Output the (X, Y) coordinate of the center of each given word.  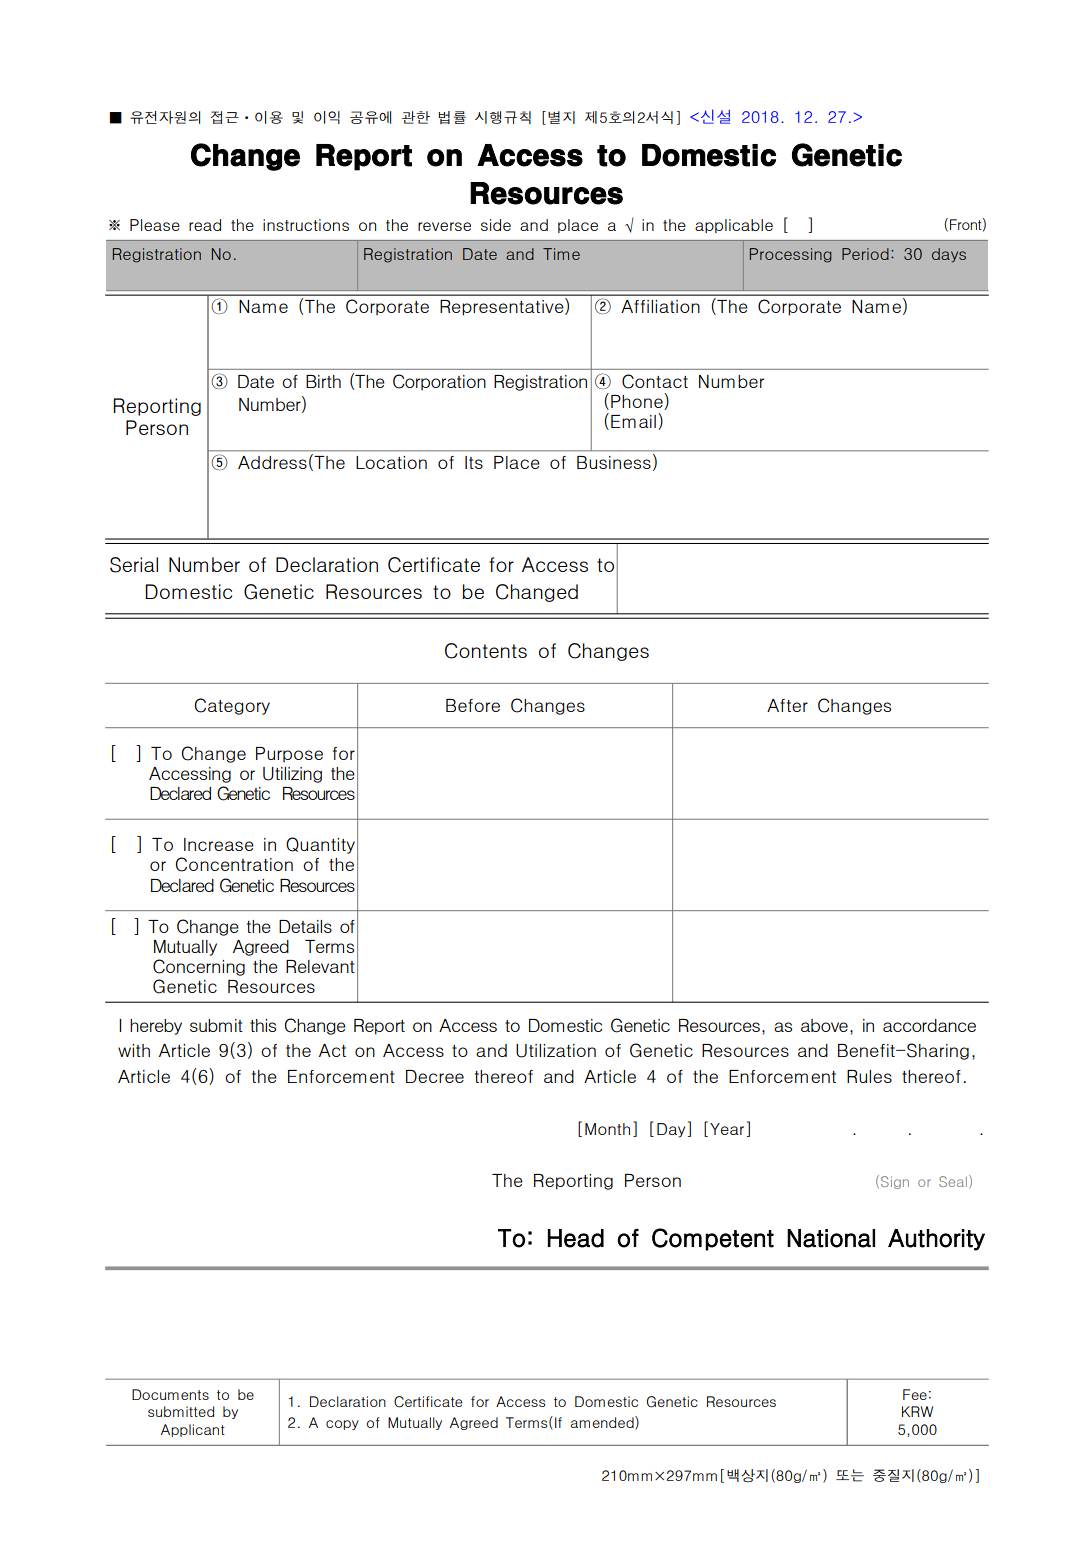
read (205, 225)
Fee (915, 1394)
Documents (170, 1394)
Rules (869, 1076)
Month (607, 1129)
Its (474, 462)
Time (561, 254)
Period (865, 254)
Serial (134, 565)
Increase (219, 844)
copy (342, 1425)
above (824, 1025)
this (263, 1025)
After (787, 705)
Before (473, 705)
